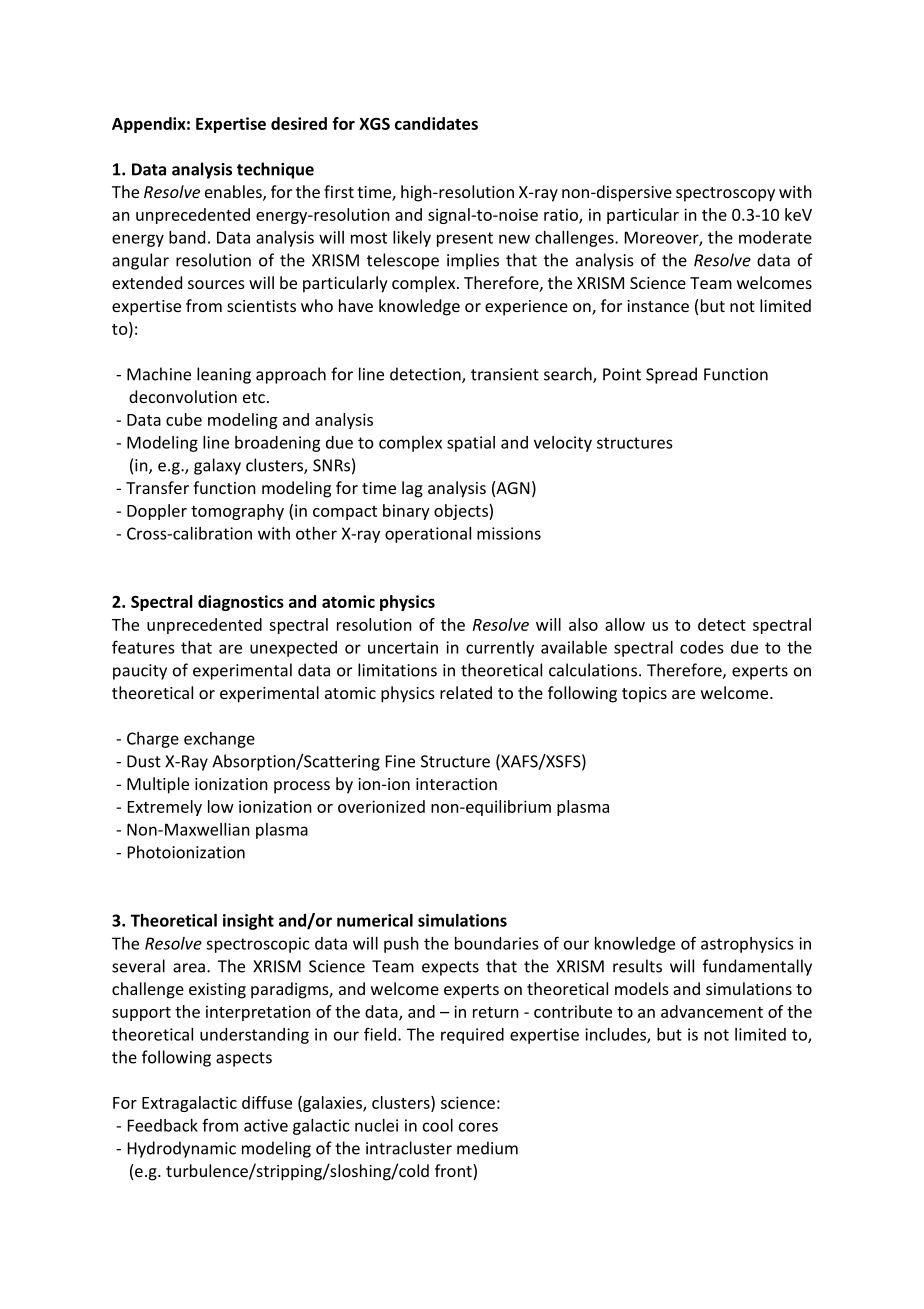 The image size is (924, 1309). What do you see at coordinates (438, 1125) in the image?
I see `cool` at bounding box center [438, 1125].
